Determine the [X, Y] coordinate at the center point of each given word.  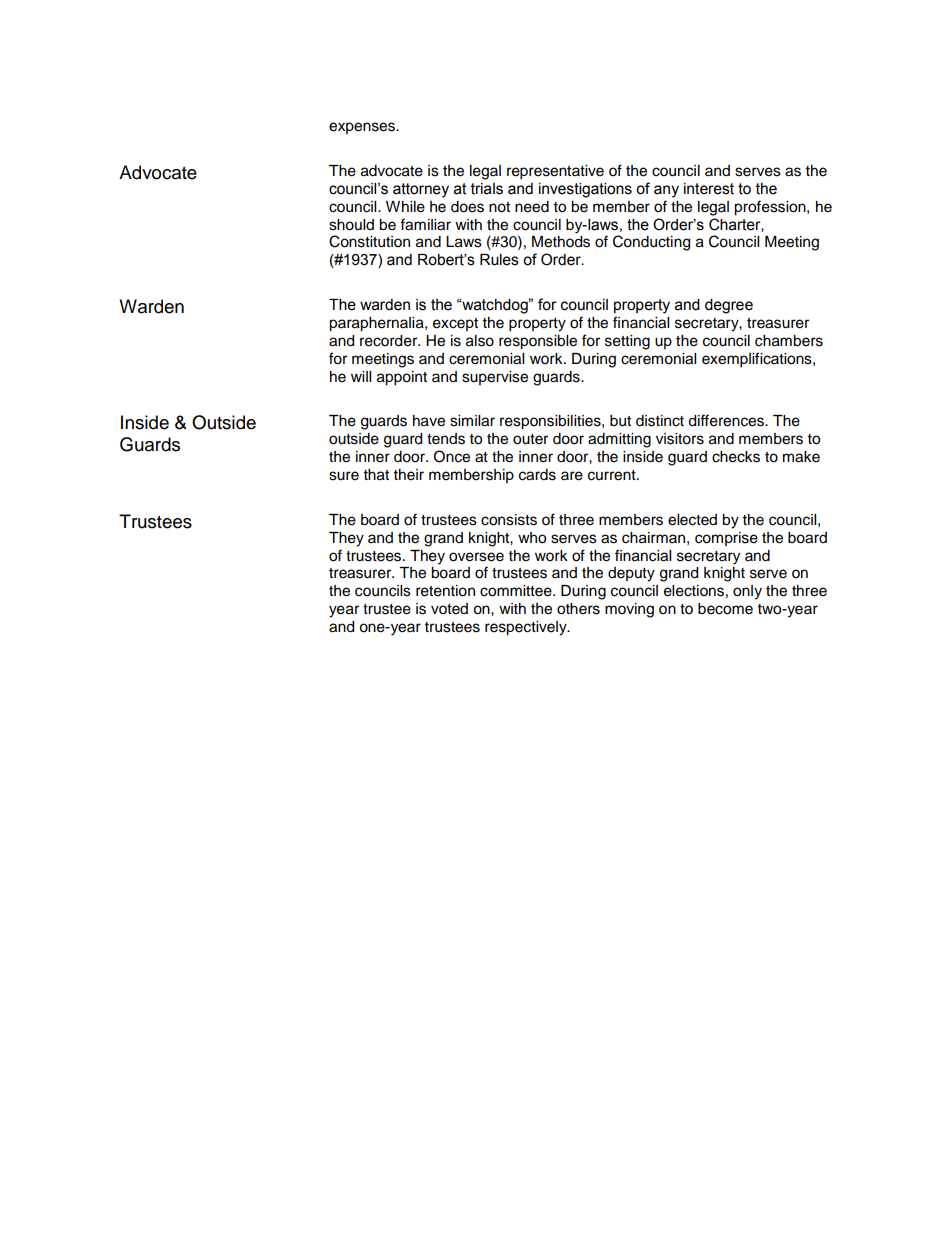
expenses [363, 128]
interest [709, 189]
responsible [538, 342]
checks [736, 457]
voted [449, 609]
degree [729, 306]
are [572, 476]
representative [555, 172]
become [725, 609]
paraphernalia [377, 324]
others [578, 609]
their [409, 475]
